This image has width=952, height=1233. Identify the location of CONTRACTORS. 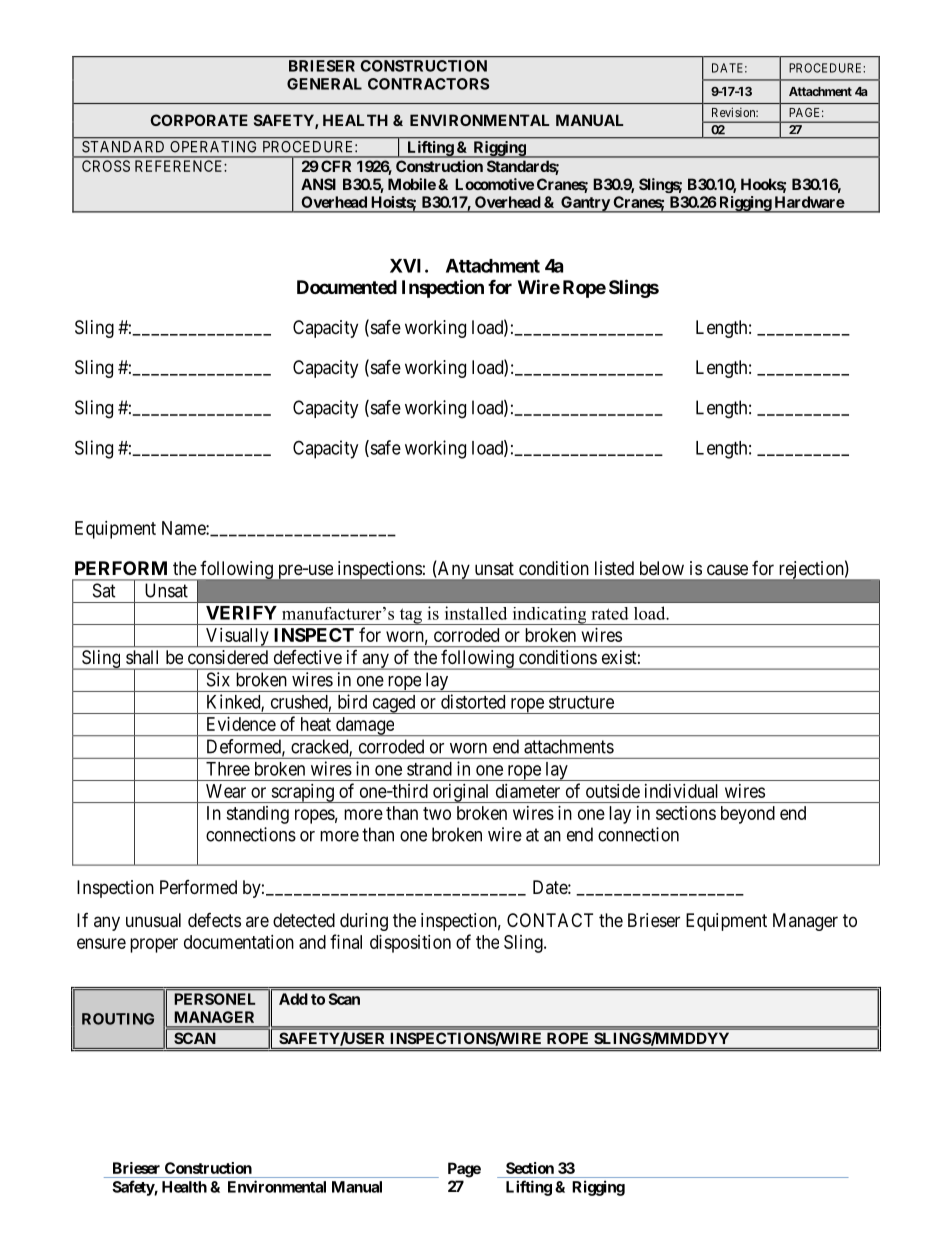
(428, 84).
